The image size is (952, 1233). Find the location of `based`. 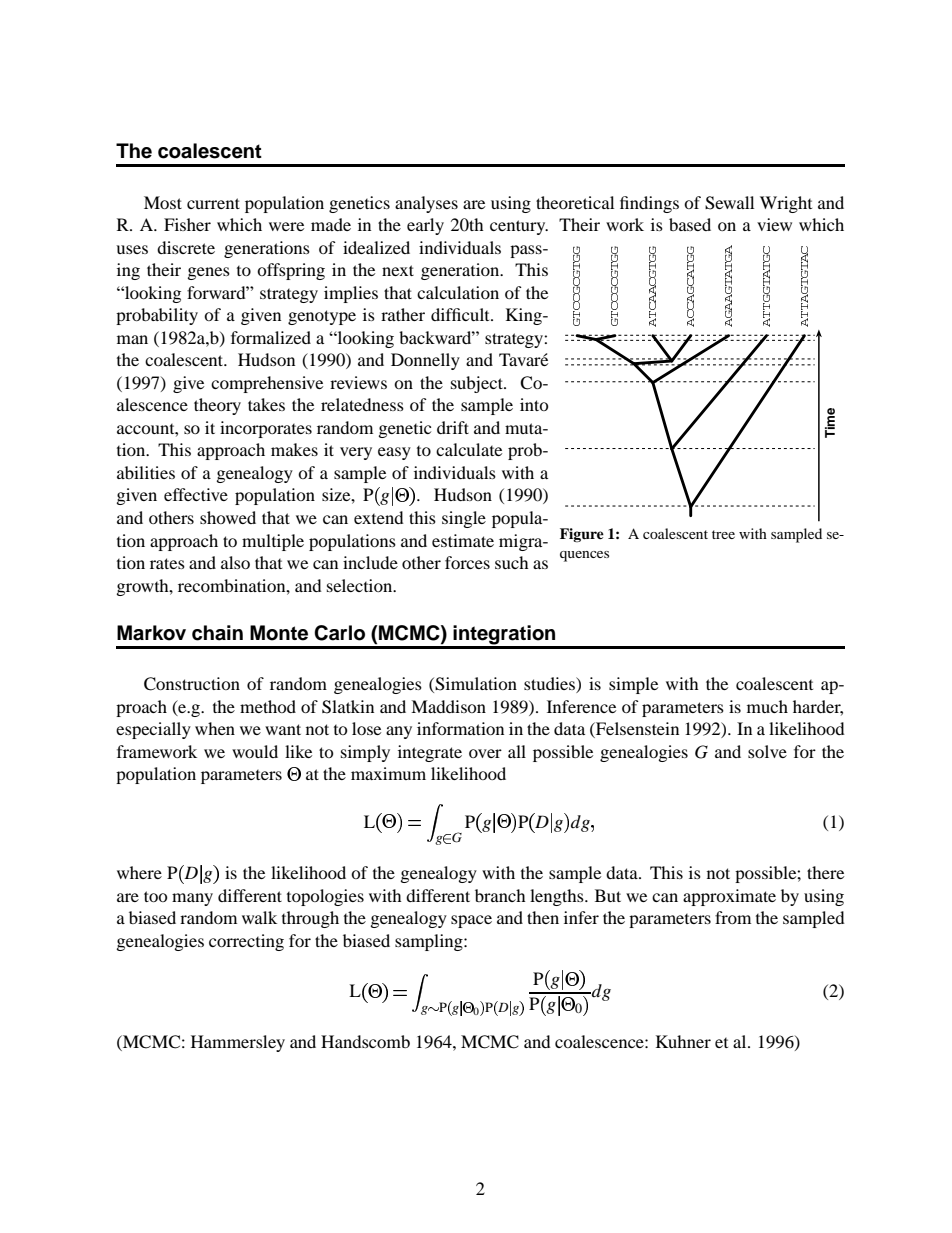

based is located at coordinates (690, 224).
